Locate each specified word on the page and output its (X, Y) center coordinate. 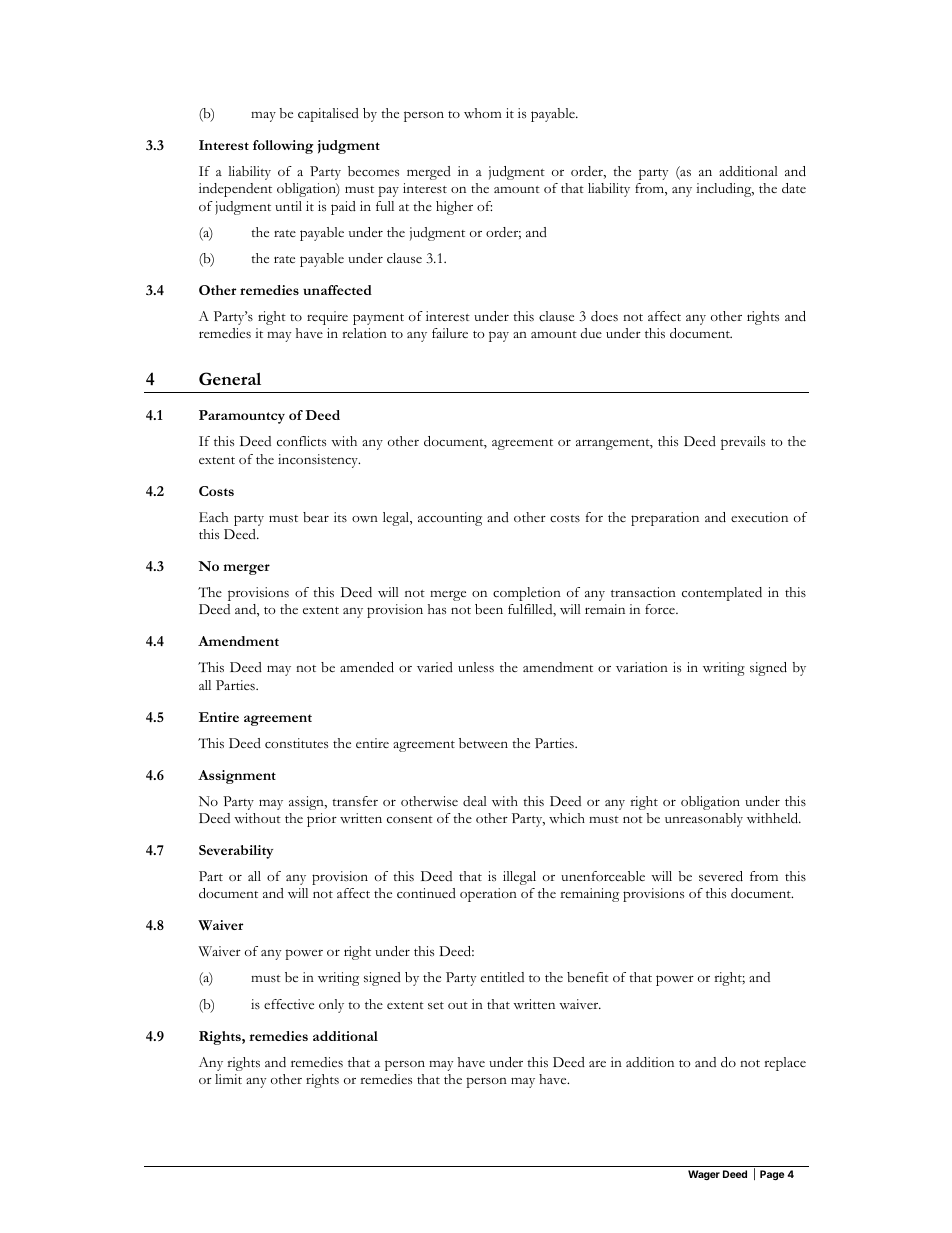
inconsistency (319, 461)
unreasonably (704, 820)
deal (475, 801)
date (794, 188)
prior (322, 820)
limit (228, 1079)
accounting (450, 519)
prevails (743, 443)
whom (483, 113)
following (283, 147)
